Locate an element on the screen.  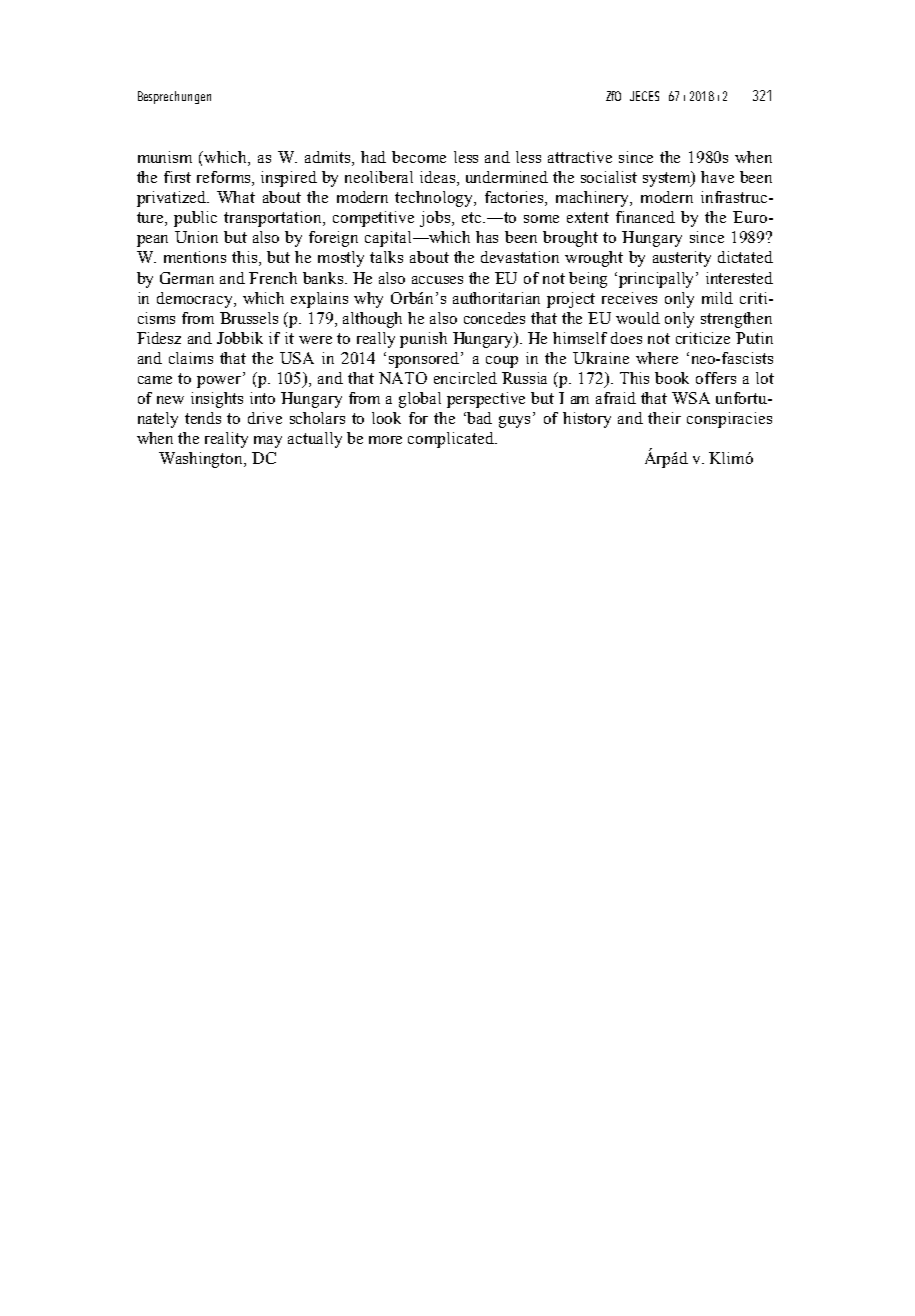
Brussels is located at coordinates (249, 318).
